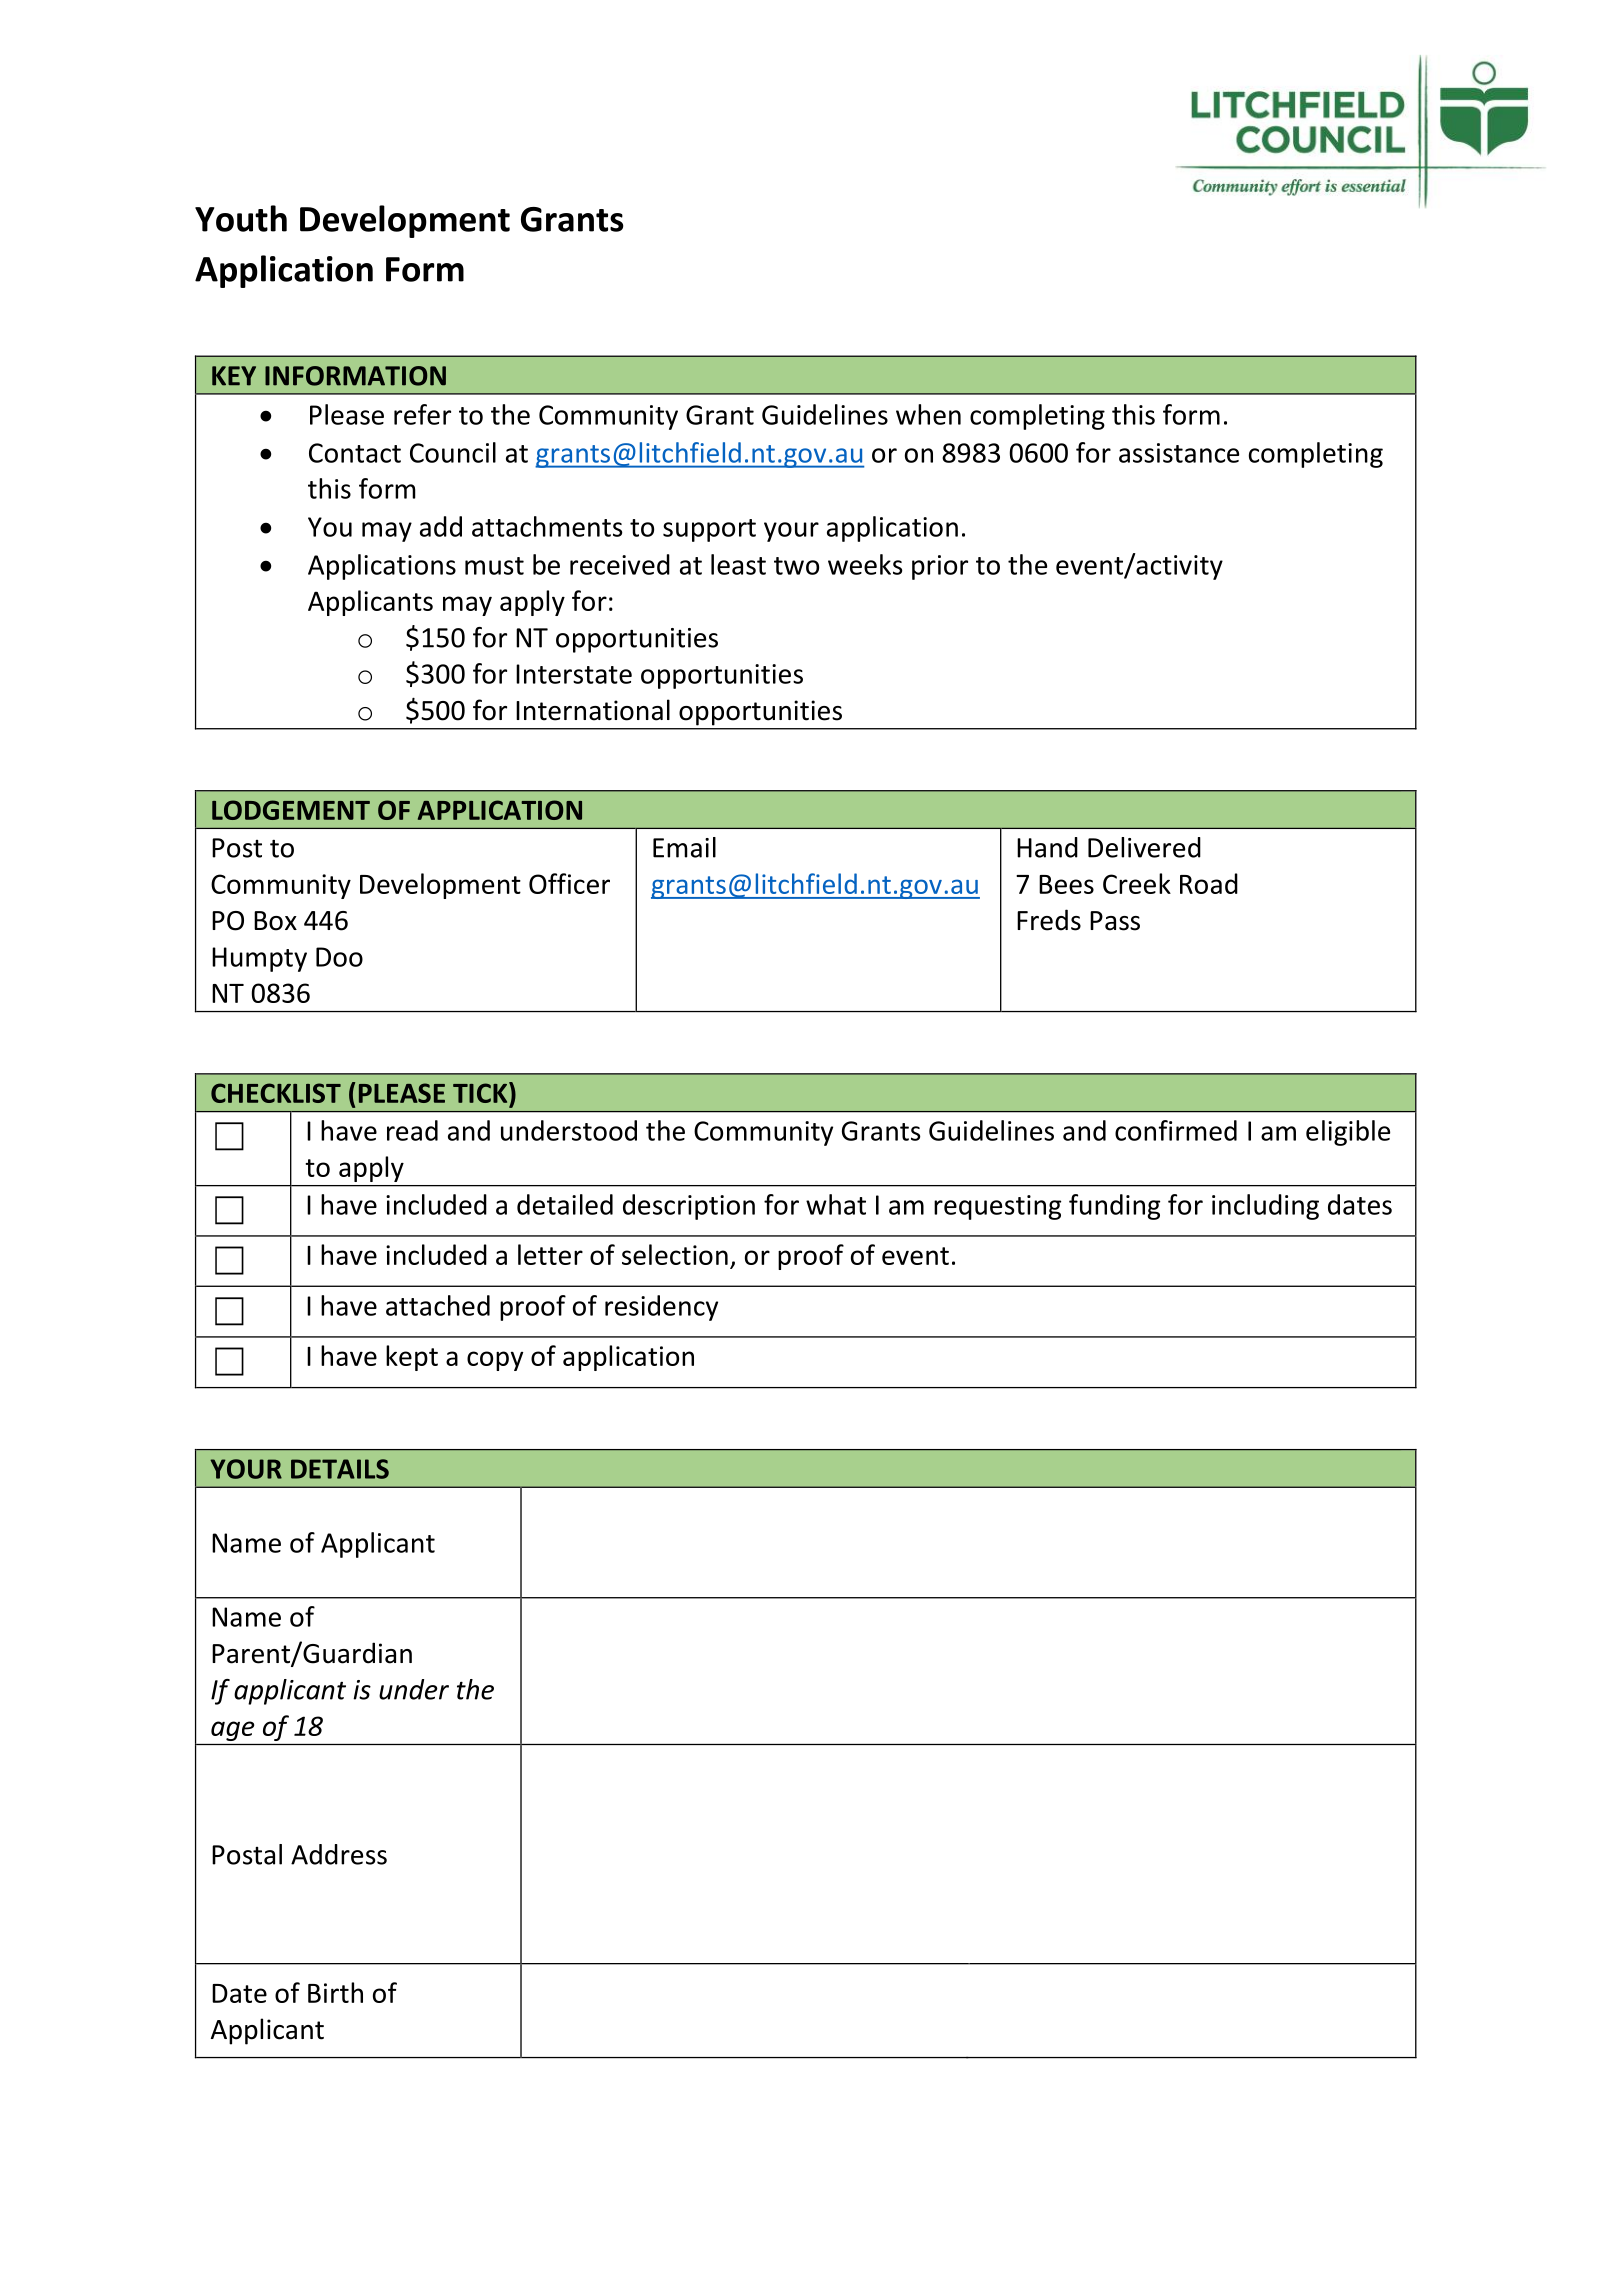  Describe the element at coordinates (928, 414) in the screenshot. I see `when` at that location.
